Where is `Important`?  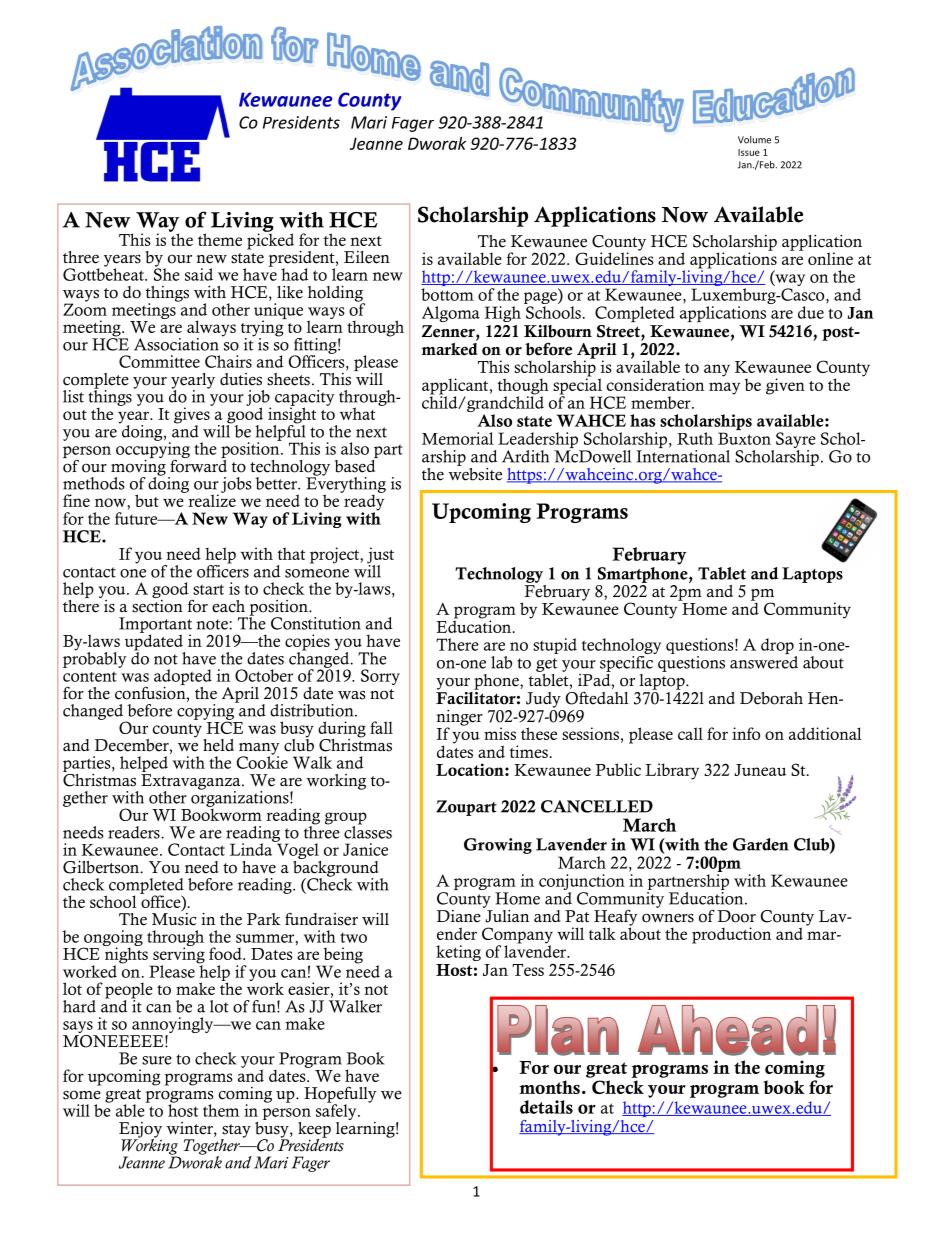 Important is located at coordinates (155, 626).
